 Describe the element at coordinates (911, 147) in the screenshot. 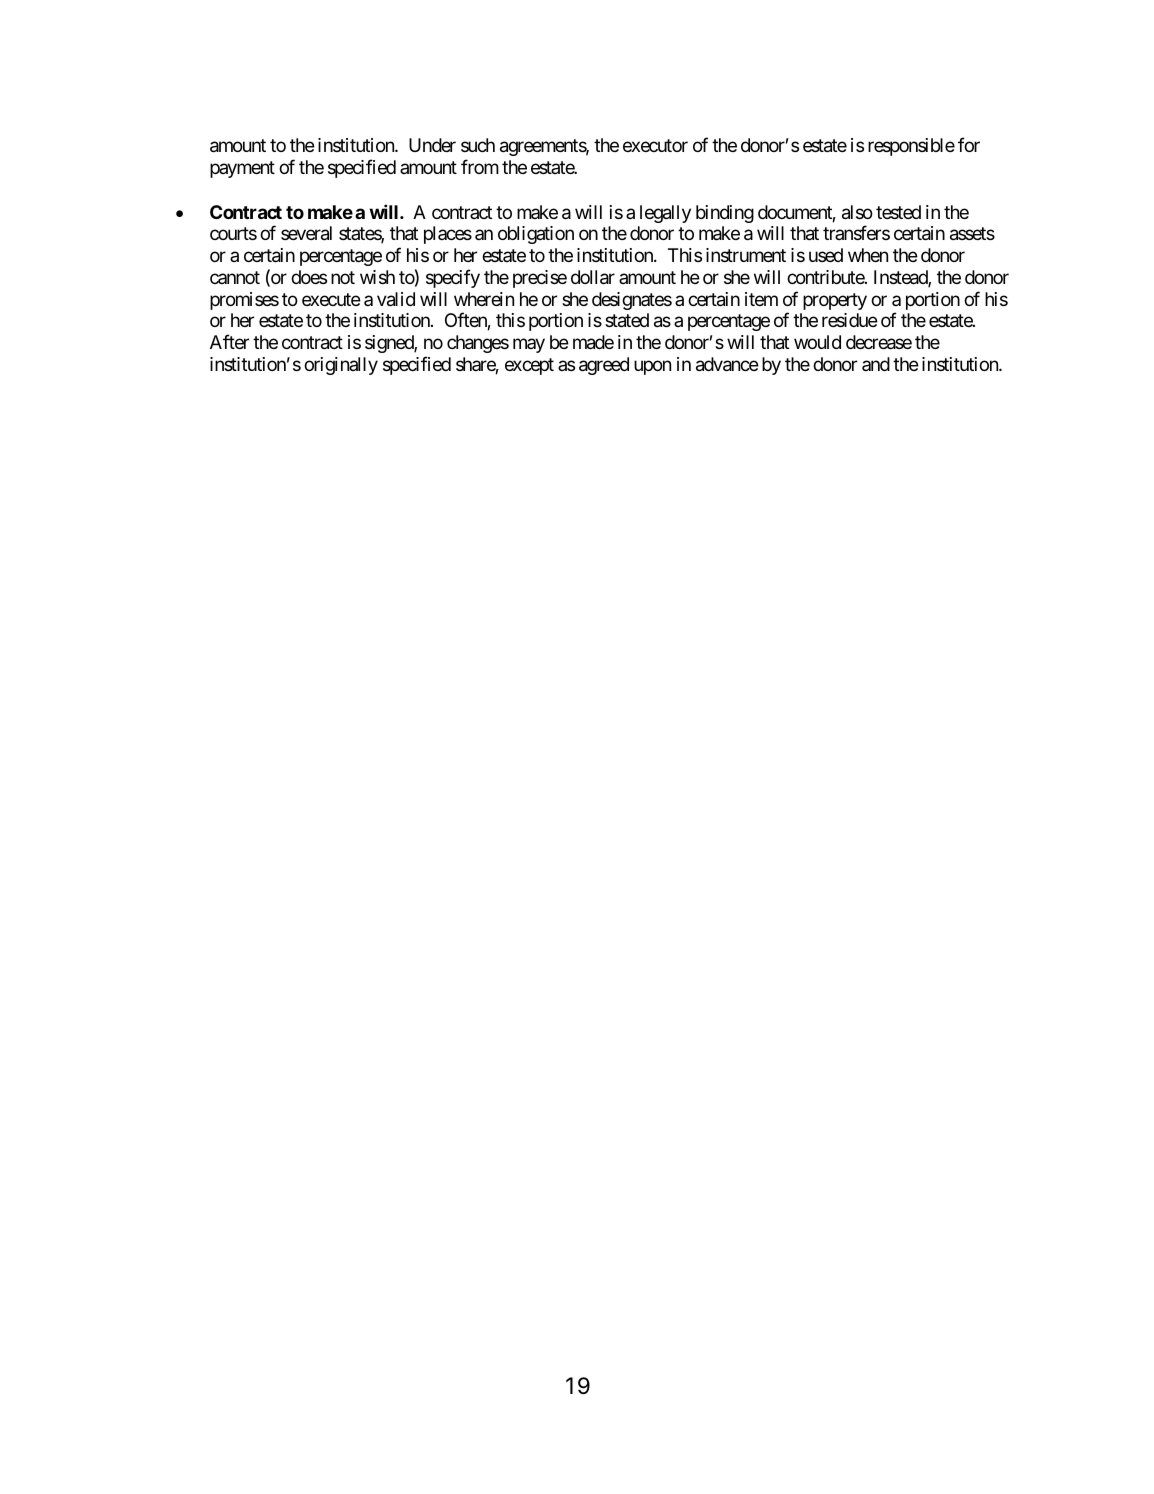

I see `responsible` at that location.
